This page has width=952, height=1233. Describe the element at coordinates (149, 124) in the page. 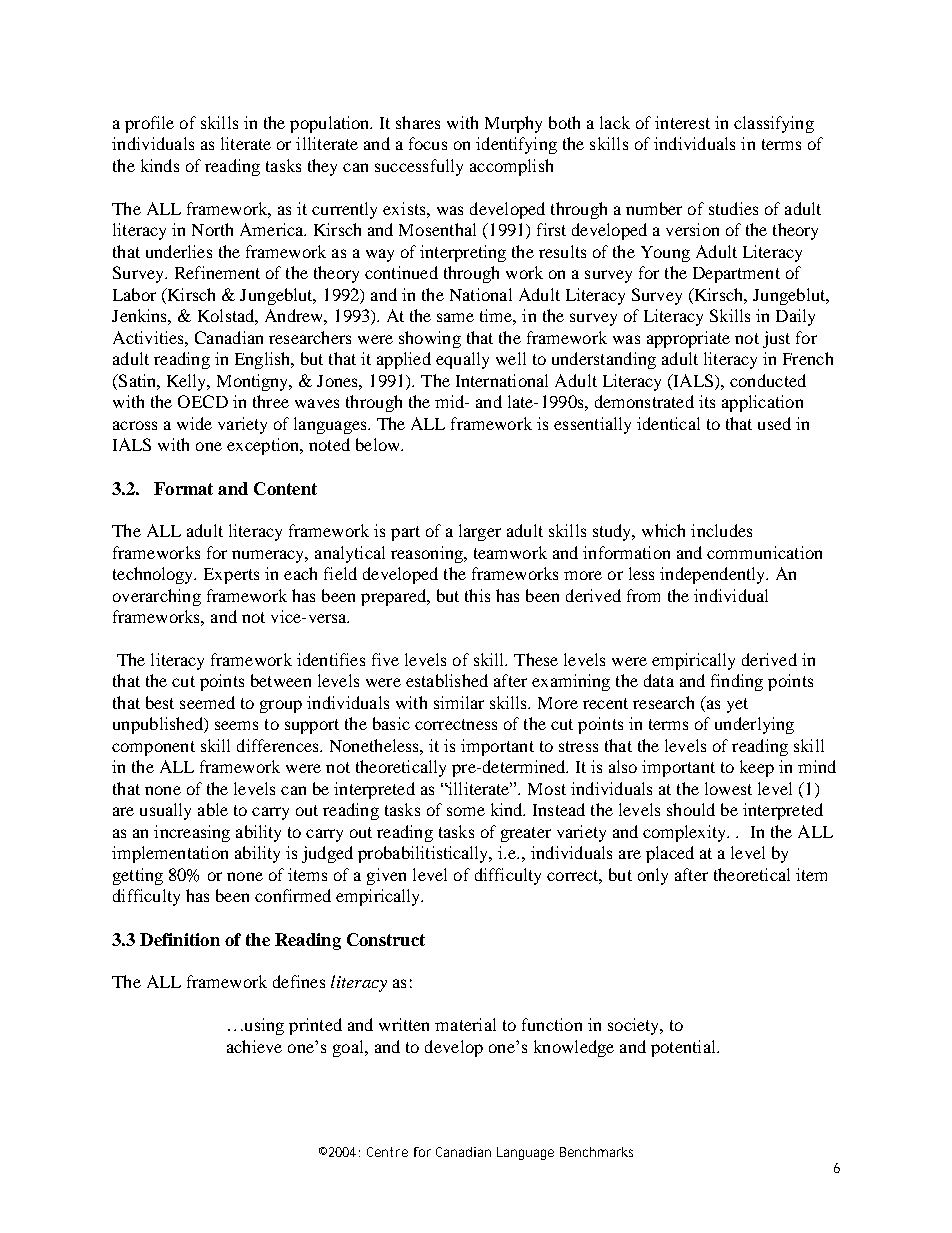

I see `profile` at that location.
